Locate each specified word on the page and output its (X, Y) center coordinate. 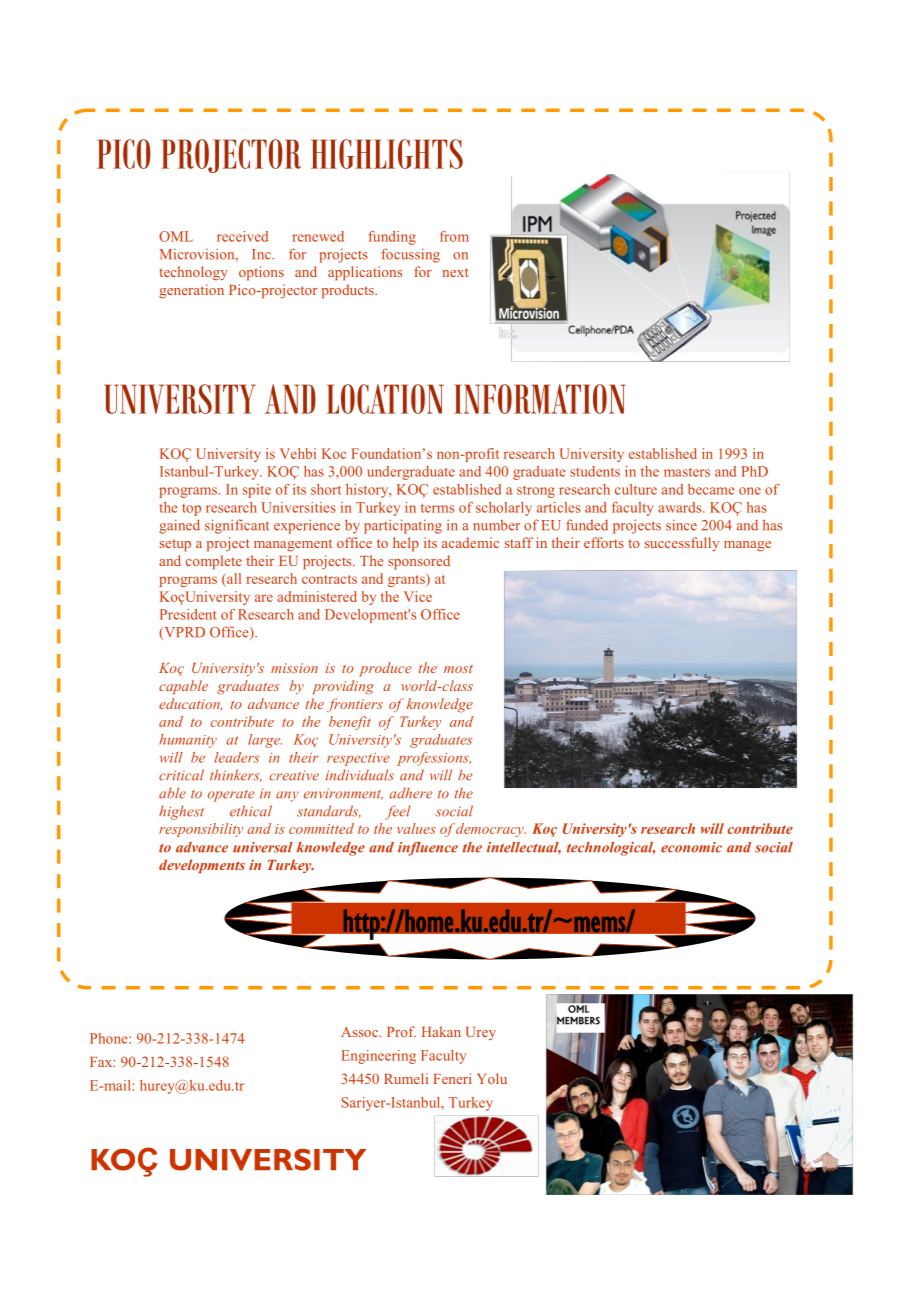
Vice (418, 596)
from (454, 236)
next (455, 272)
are (264, 598)
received (242, 236)
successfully (682, 544)
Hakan (441, 1031)
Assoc (360, 1032)
